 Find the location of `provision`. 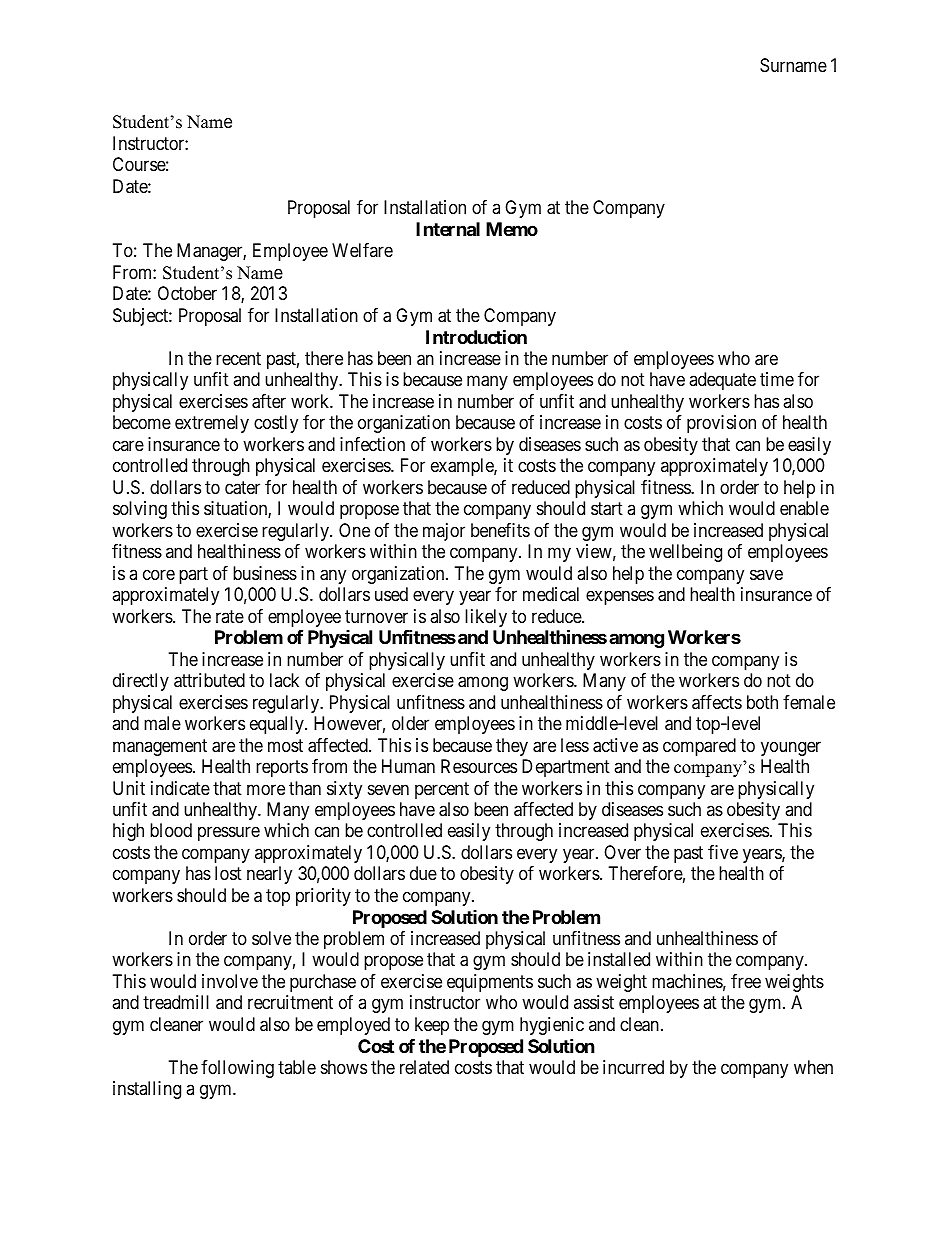

provision is located at coordinates (721, 424).
